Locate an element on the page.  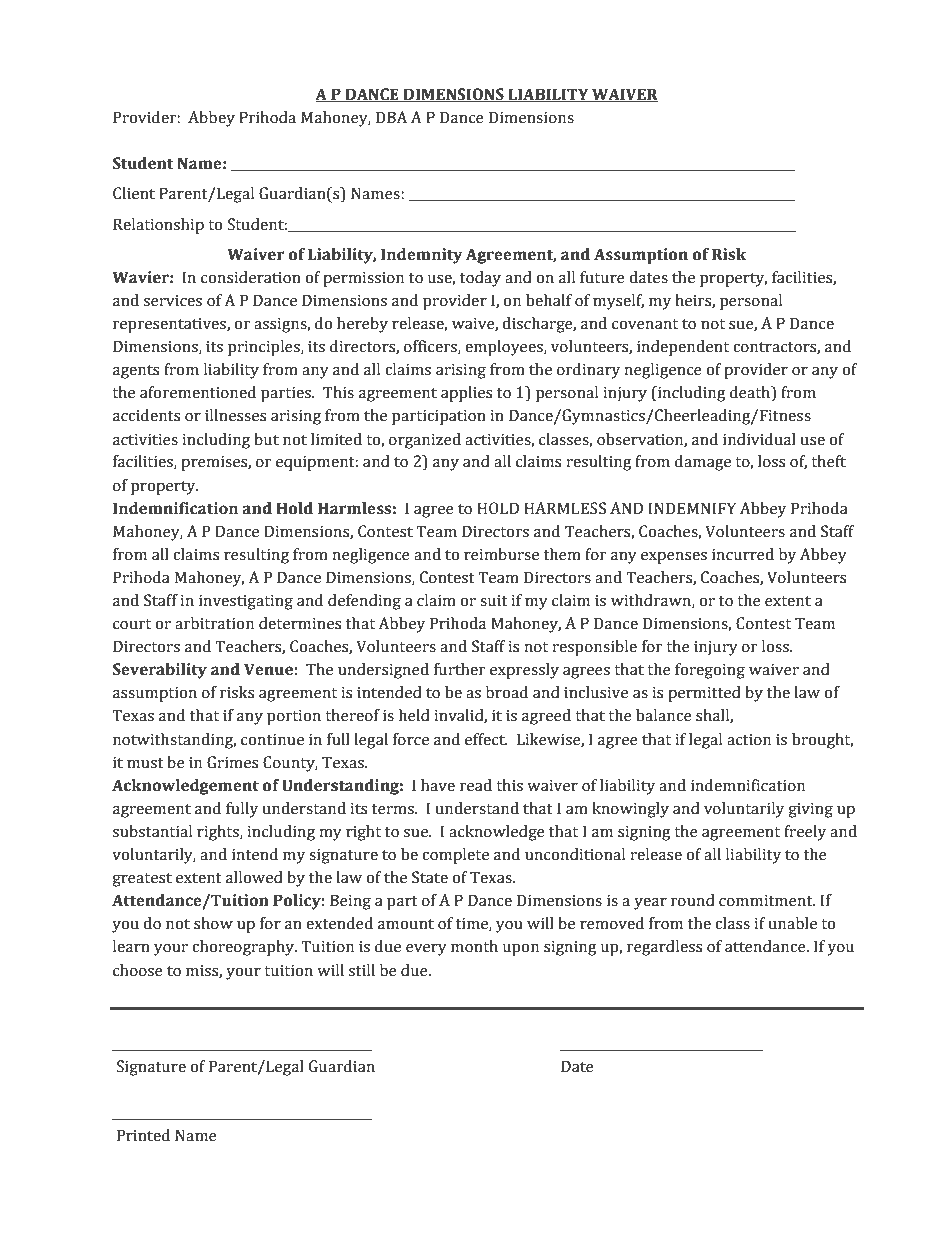
foregoing is located at coordinates (710, 671).
